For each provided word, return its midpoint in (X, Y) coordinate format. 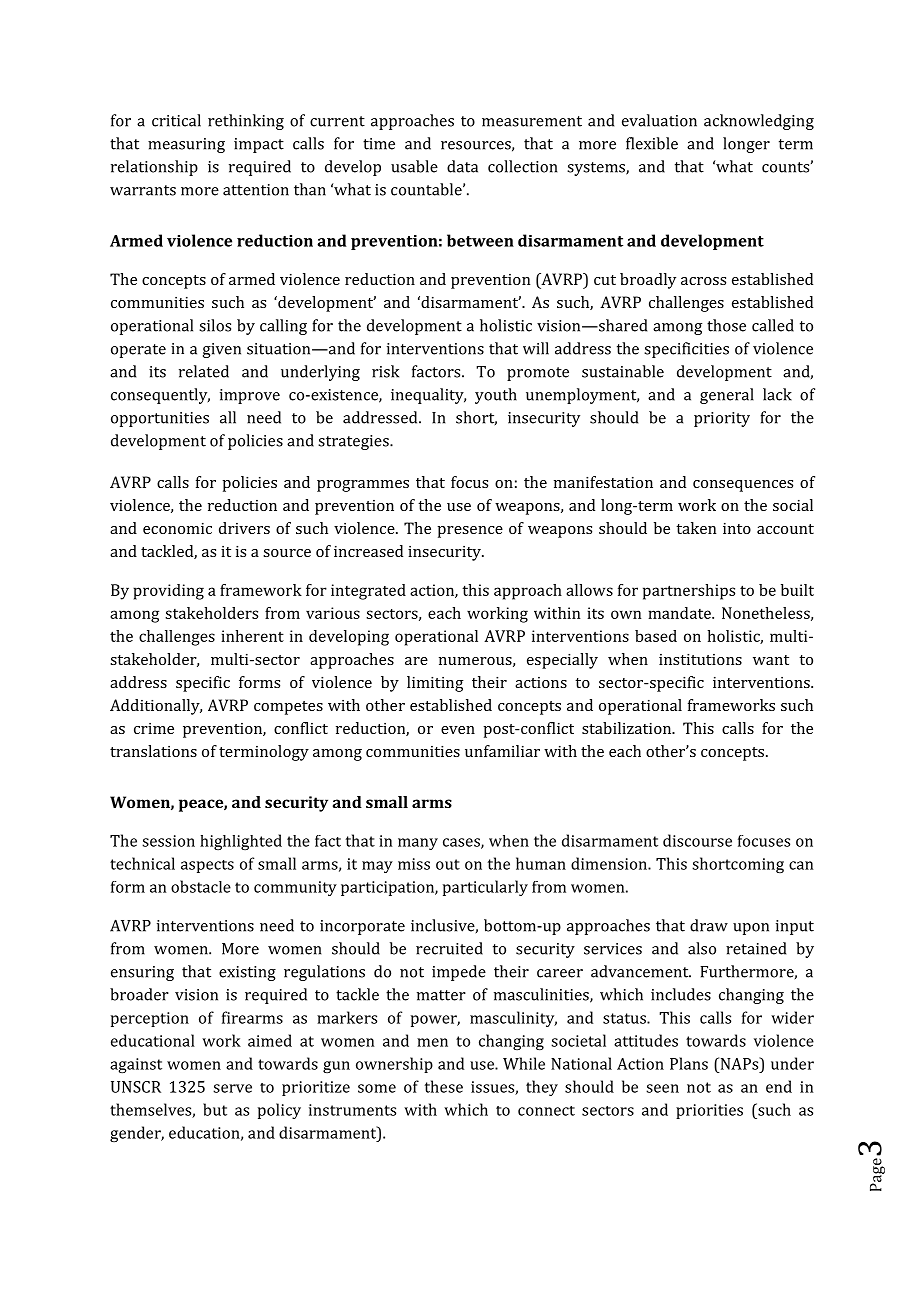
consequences (743, 486)
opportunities (160, 419)
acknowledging (759, 122)
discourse (697, 840)
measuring (186, 145)
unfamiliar (502, 751)
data (462, 166)
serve (232, 1088)
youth (496, 396)
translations (153, 751)
